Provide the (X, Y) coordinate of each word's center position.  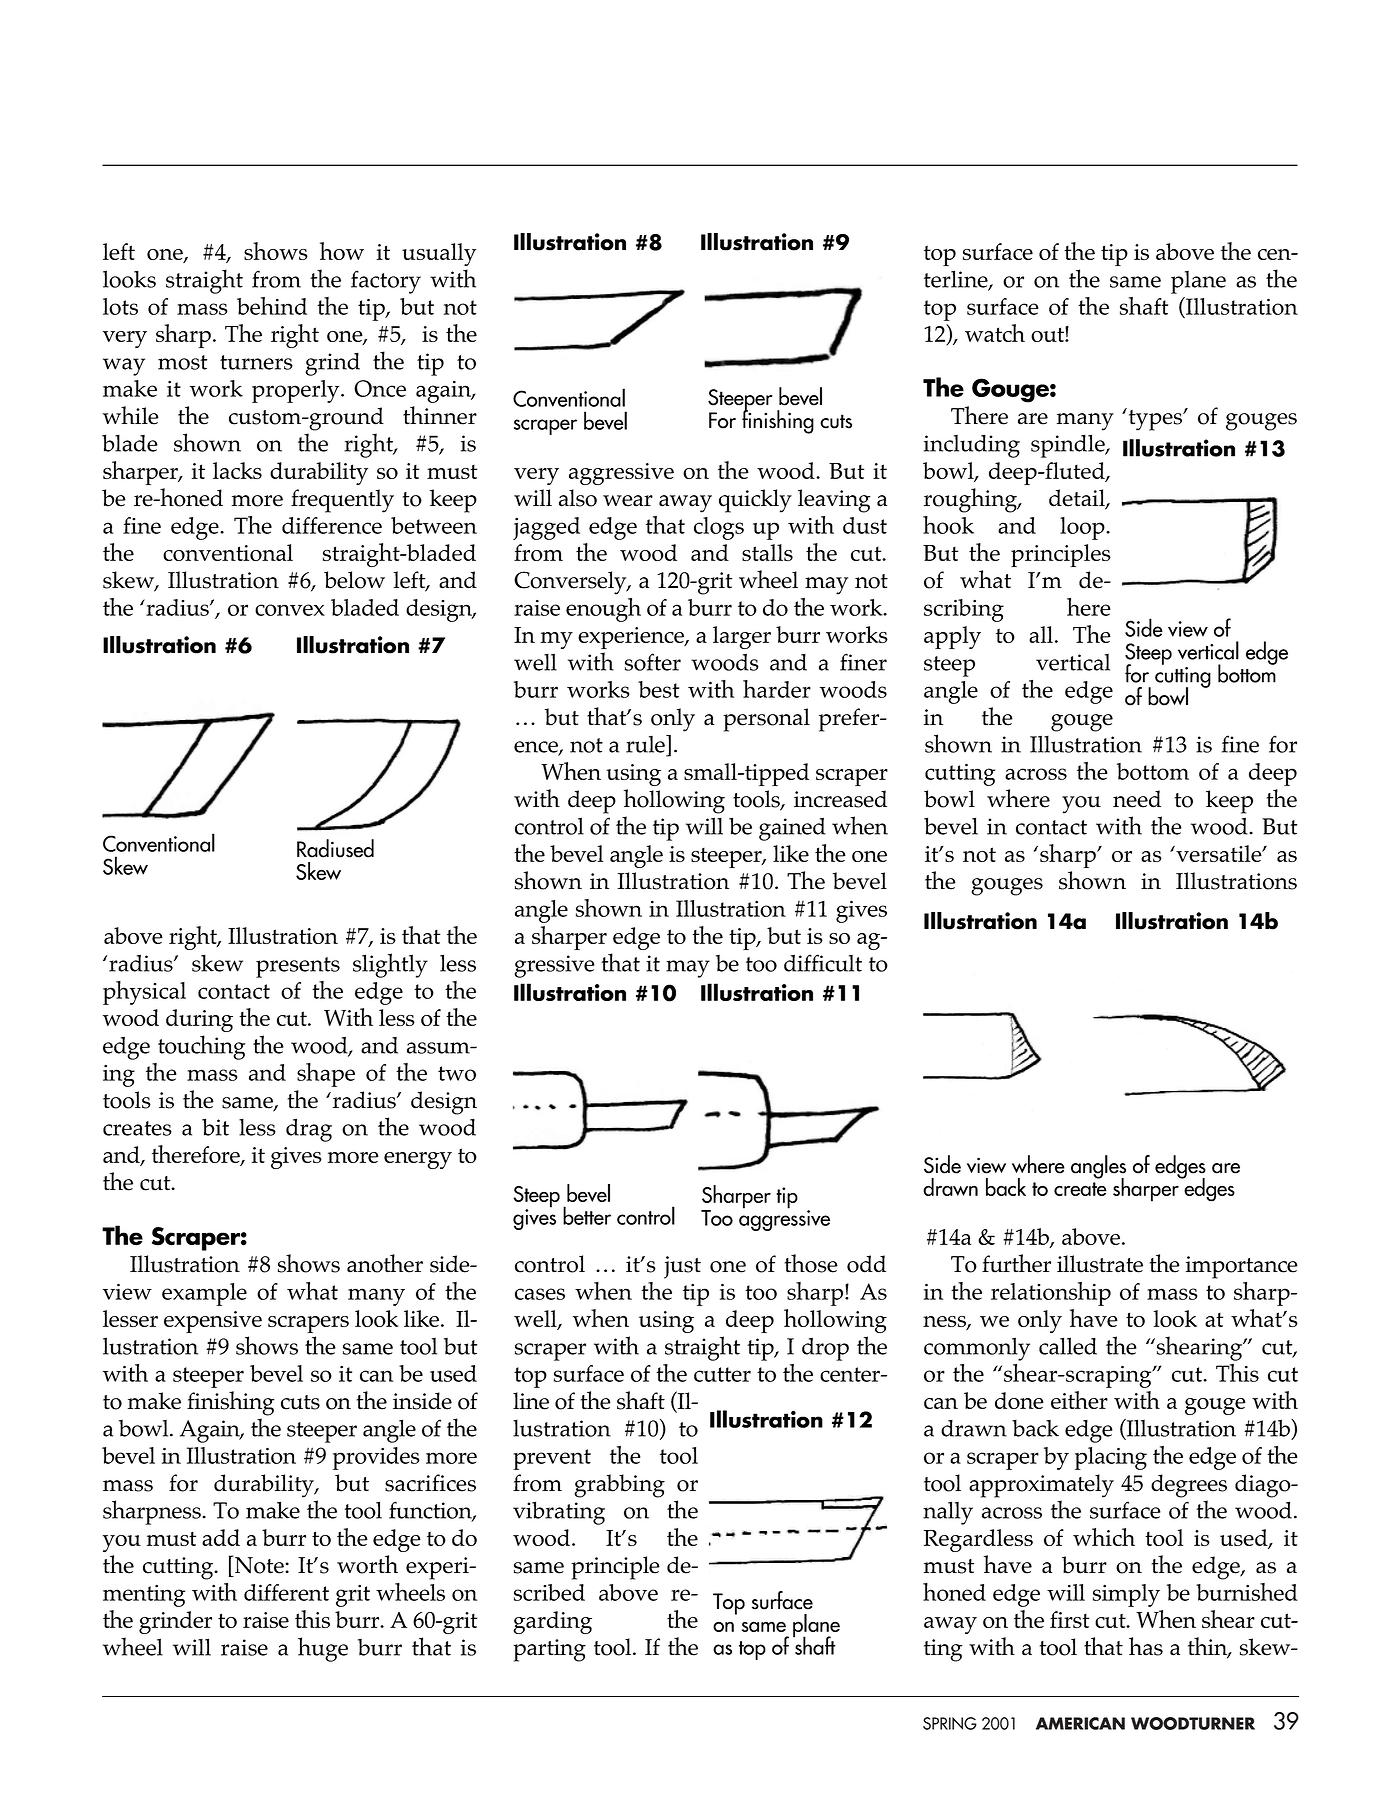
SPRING (950, 1723)
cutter (722, 1374)
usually (439, 254)
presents (298, 967)
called (1068, 1346)
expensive (213, 1322)
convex (290, 610)
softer (653, 662)
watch (995, 333)
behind (272, 306)
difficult (823, 963)
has (1146, 1646)
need (1137, 799)
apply (952, 637)
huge (323, 1649)
